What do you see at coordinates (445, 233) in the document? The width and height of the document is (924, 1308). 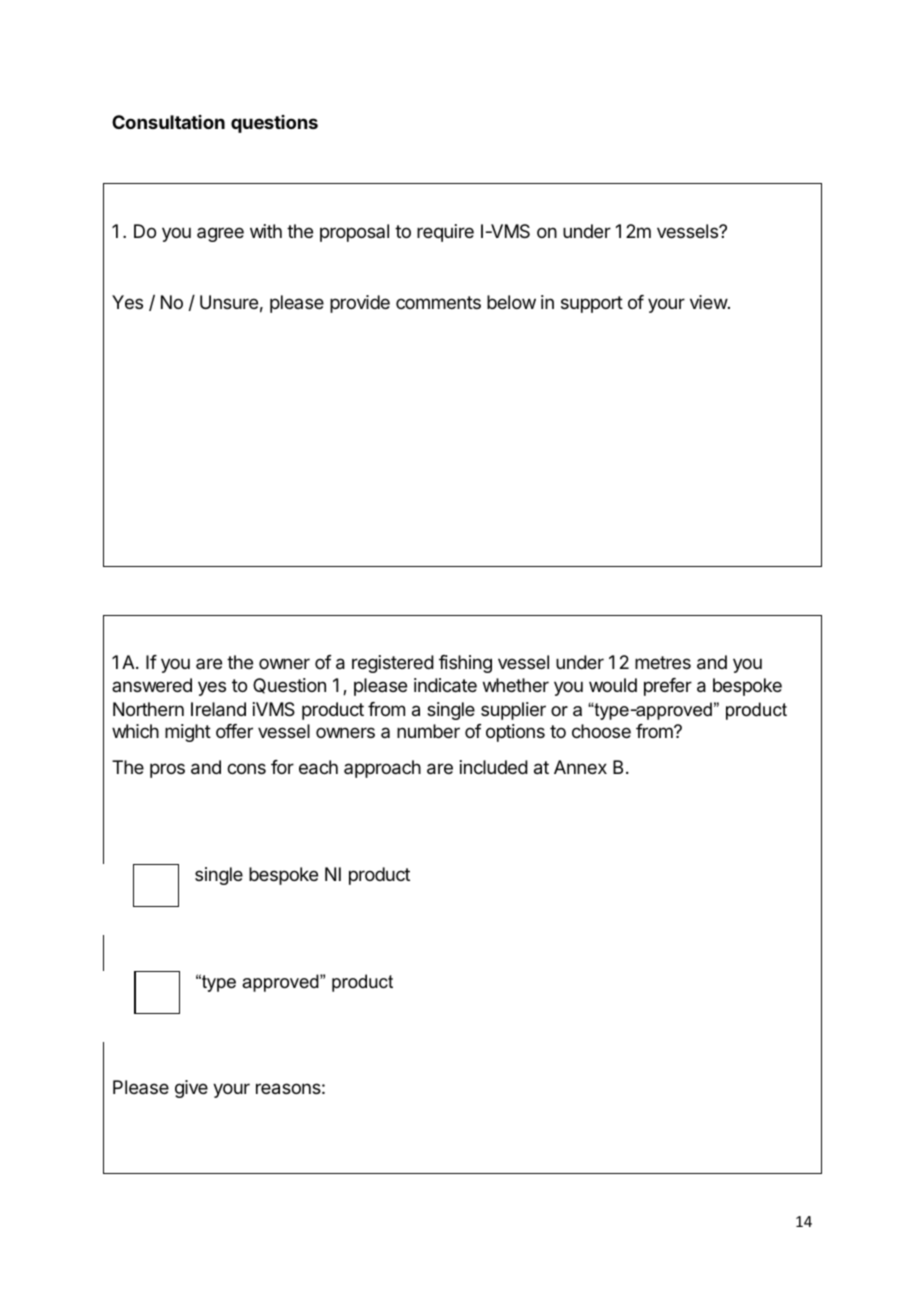 I see `require` at bounding box center [445, 233].
